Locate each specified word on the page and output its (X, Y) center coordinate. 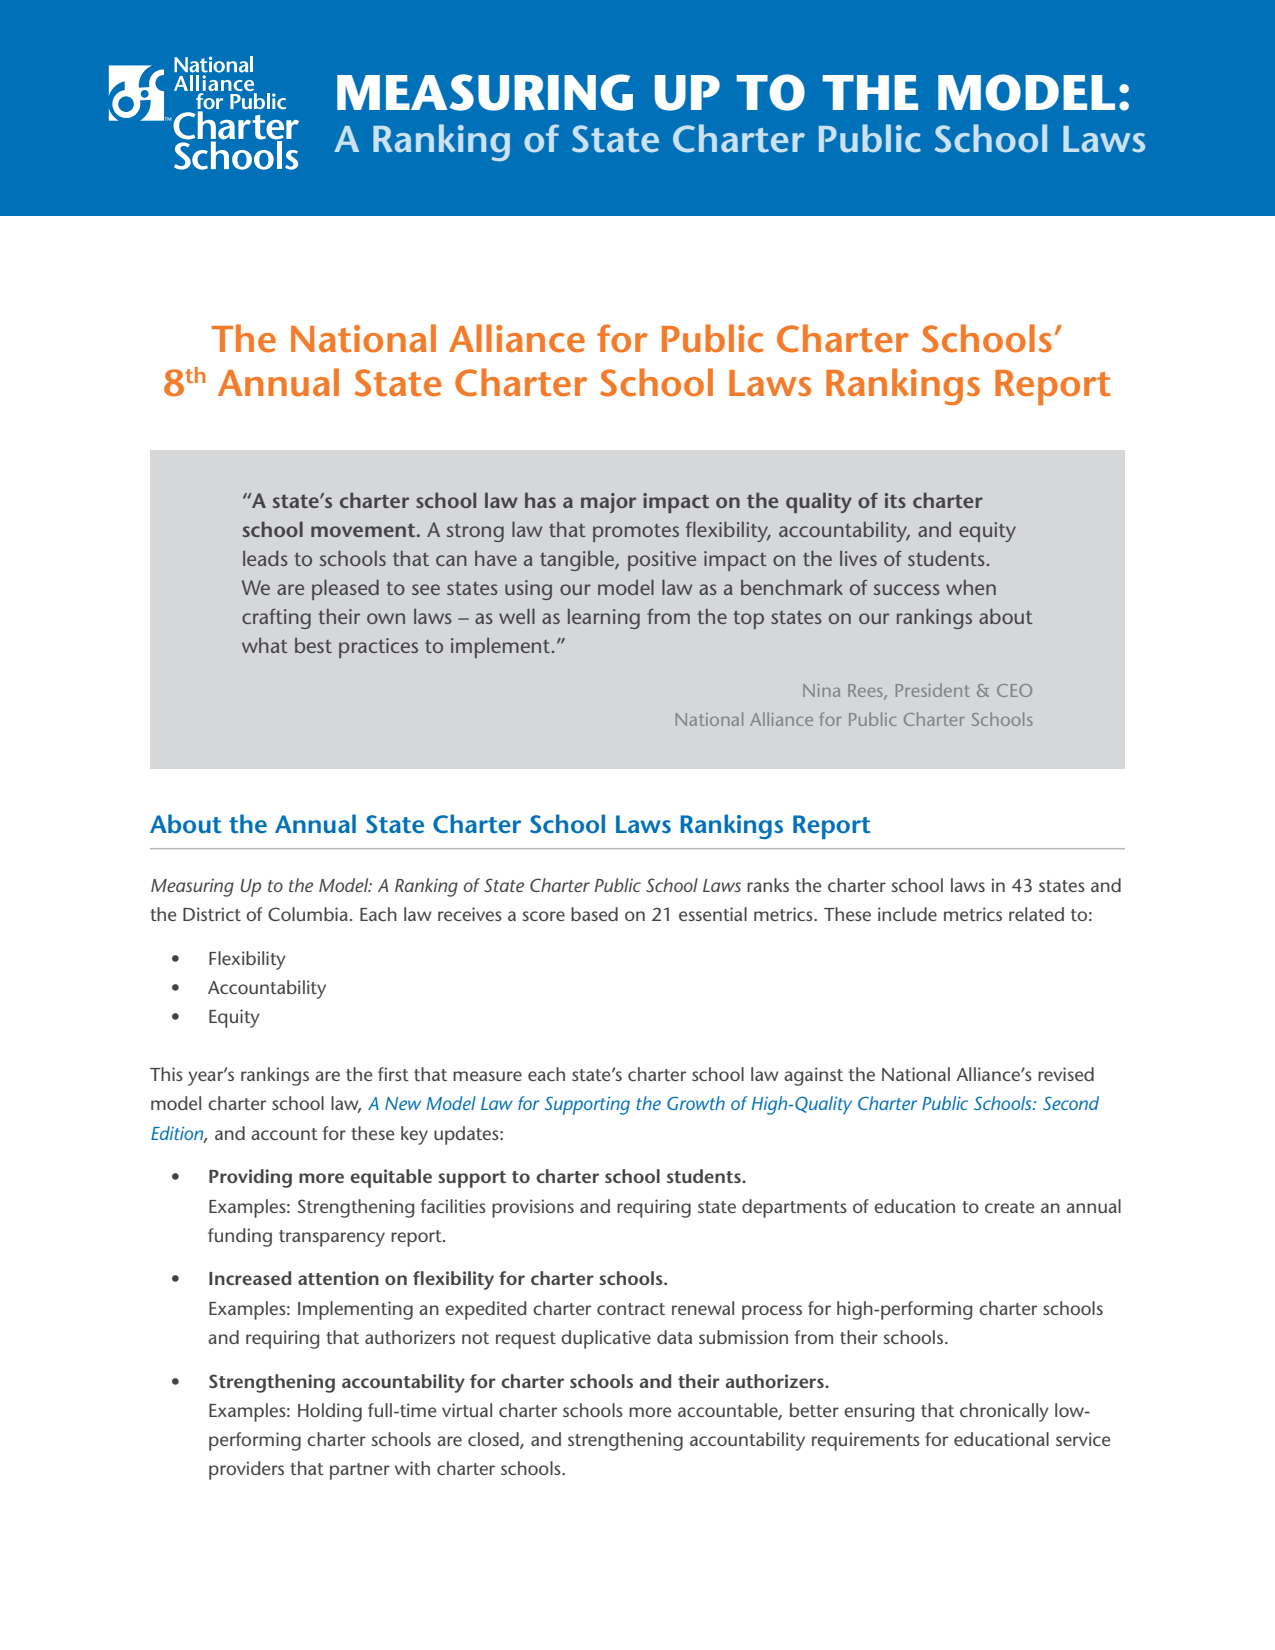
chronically (1004, 1412)
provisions (533, 1208)
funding (240, 1237)
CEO (1014, 690)
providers (246, 1470)
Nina (821, 690)
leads (265, 558)
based (594, 914)
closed (494, 1440)
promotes (636, 533)
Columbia (308, 914)
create (1009, 1207)
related (1036, 914)
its (895, 500)
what (265, 645)
